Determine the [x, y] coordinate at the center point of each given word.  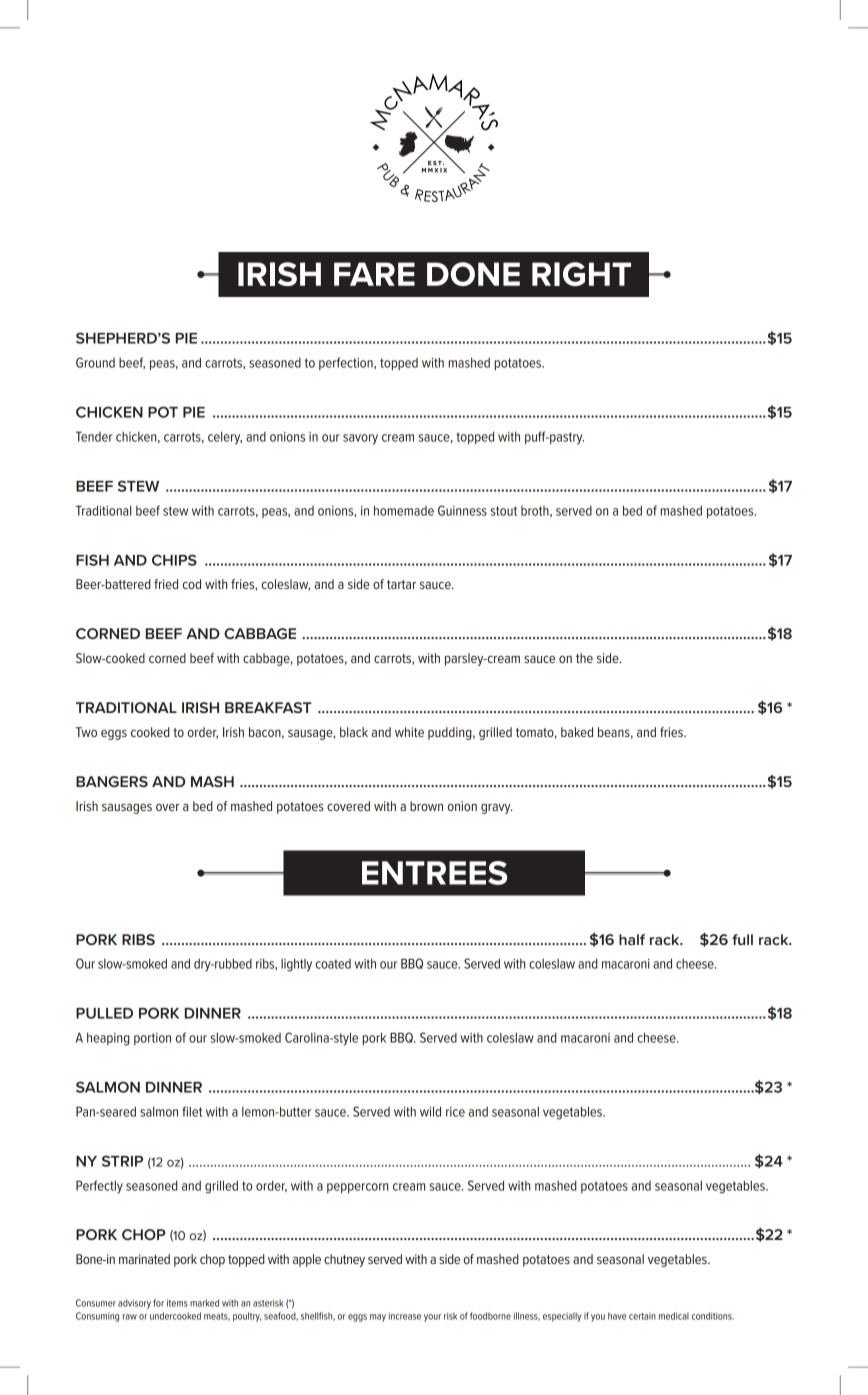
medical [674, 1316]
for [158, 1303]
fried [166, 584]
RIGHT [581, 274]
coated [333, 964]
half [632, 939]
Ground [95, 362]
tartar [401, 584]
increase [405, 1316]
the [584, 658]
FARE [374, 274]
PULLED [104, 1013]
